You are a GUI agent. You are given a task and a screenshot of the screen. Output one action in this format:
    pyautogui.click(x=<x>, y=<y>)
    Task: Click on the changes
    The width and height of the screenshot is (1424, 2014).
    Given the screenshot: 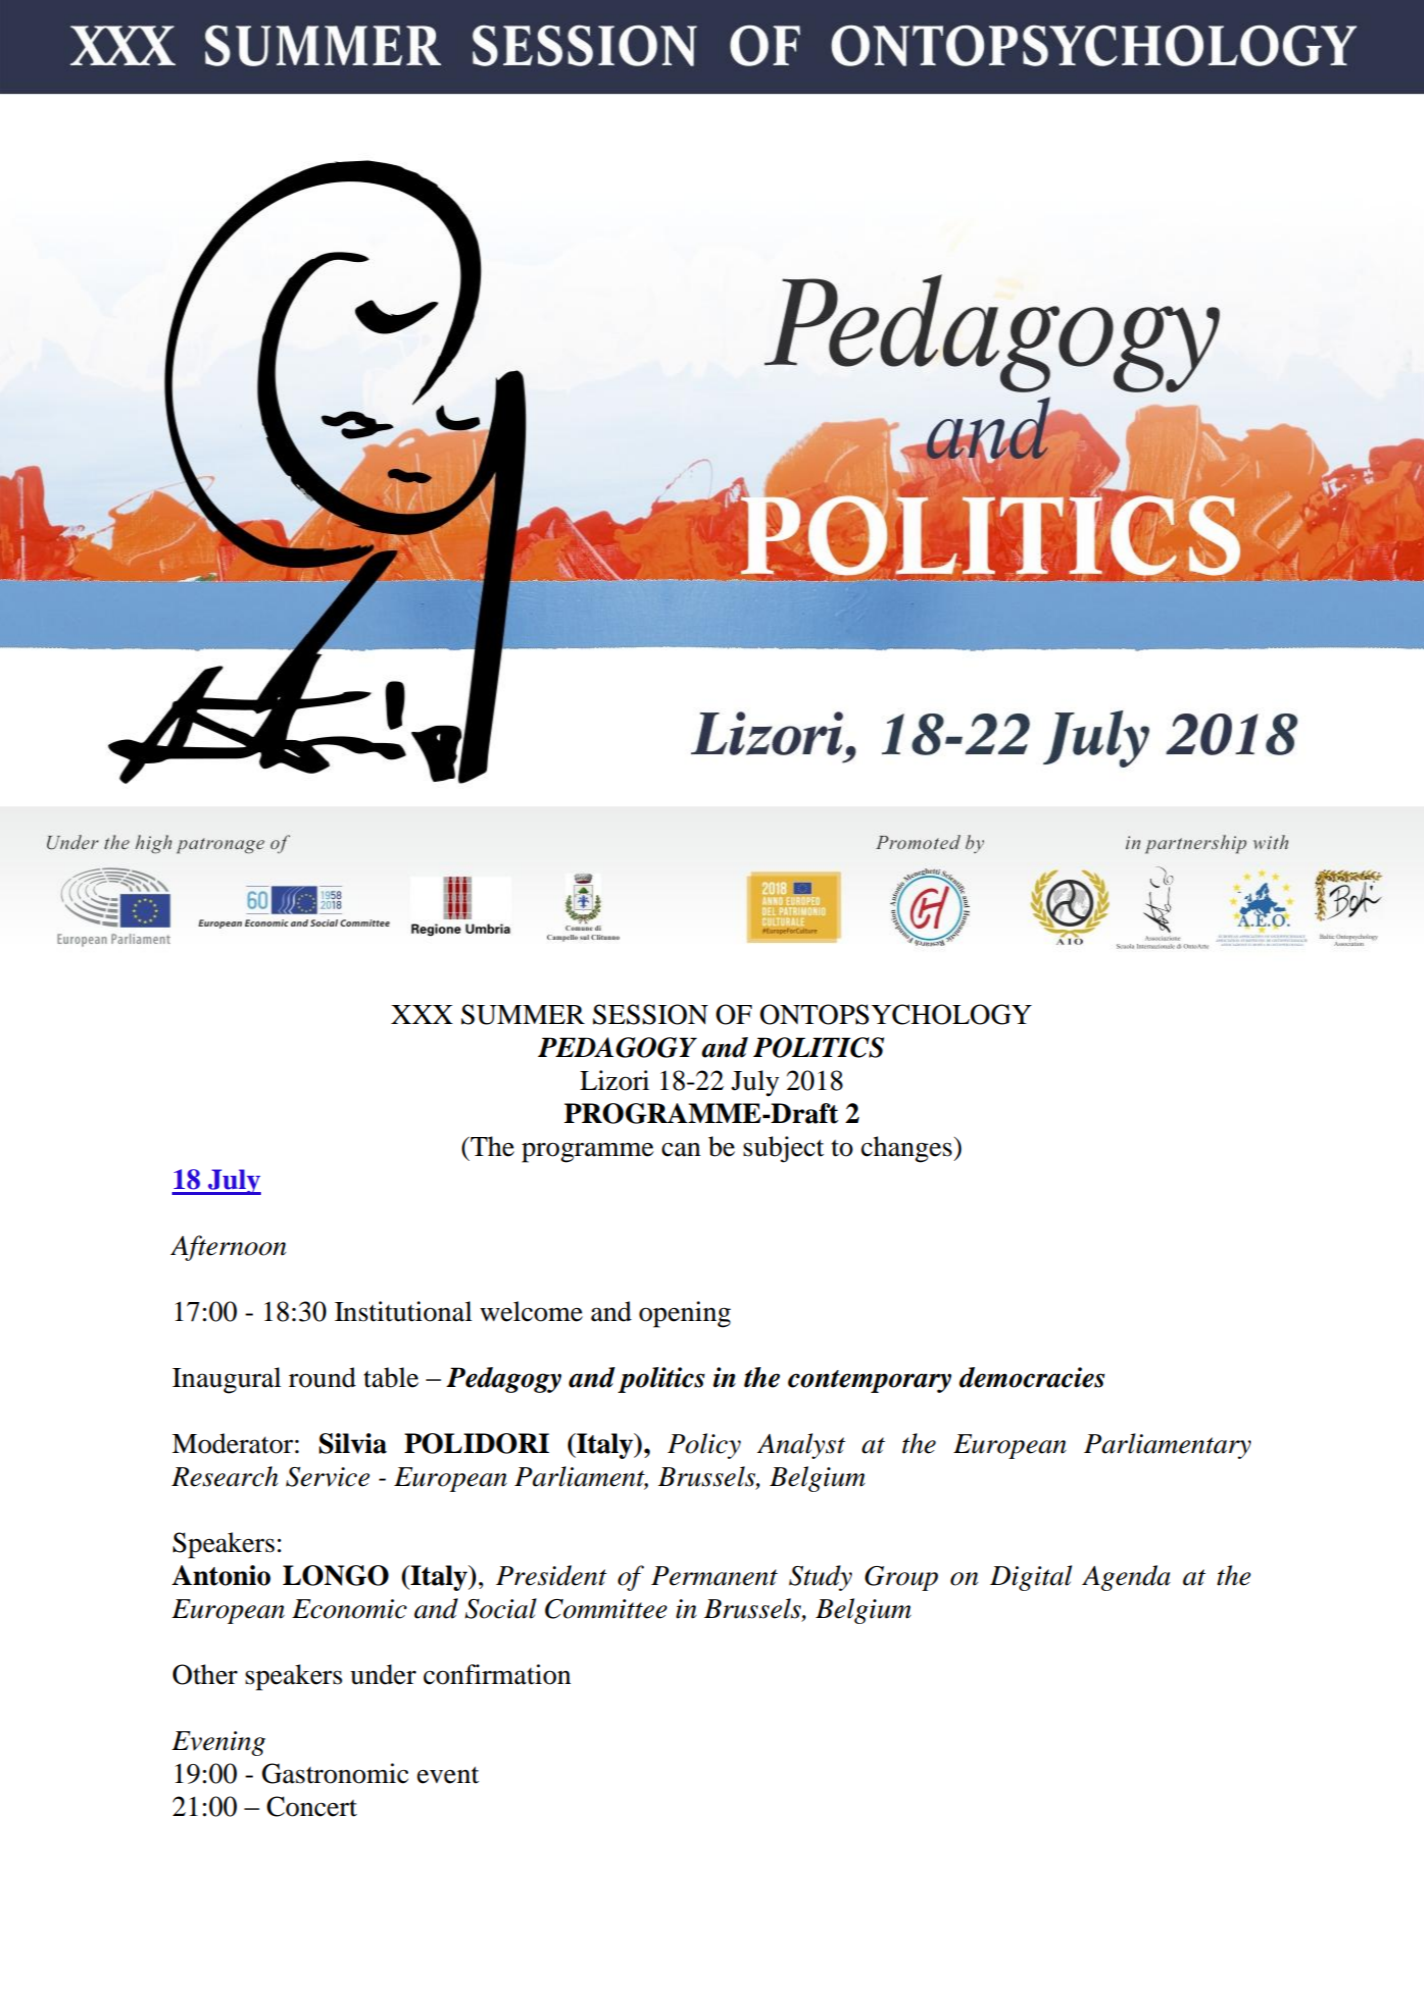 What is the action you would take?
    pyautogui.click(x=906, y=1149)
